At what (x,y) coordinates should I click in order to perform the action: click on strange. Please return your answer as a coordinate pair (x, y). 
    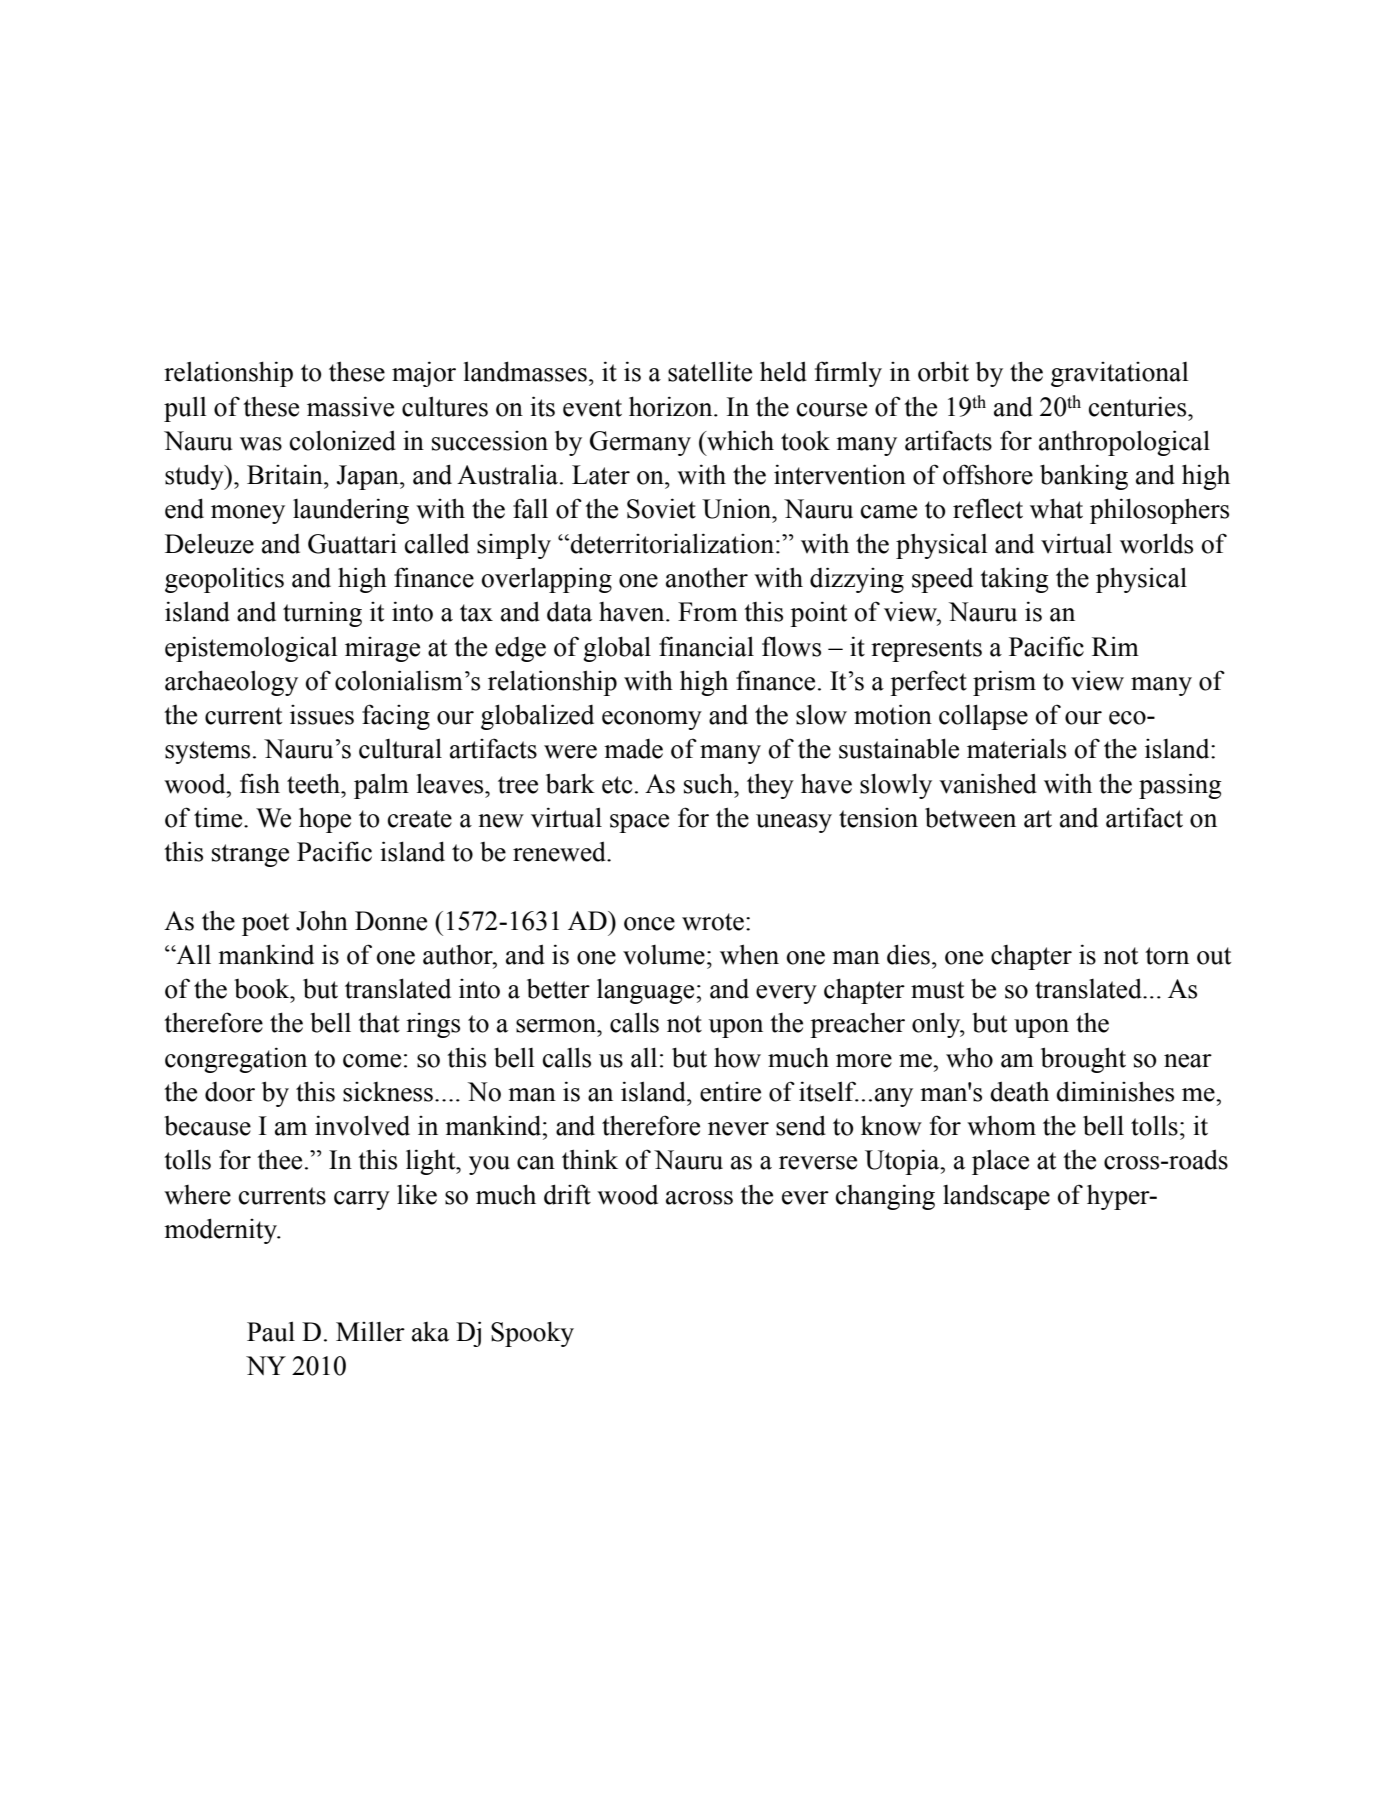
    Looking at the image, I should click on (250, 855).
